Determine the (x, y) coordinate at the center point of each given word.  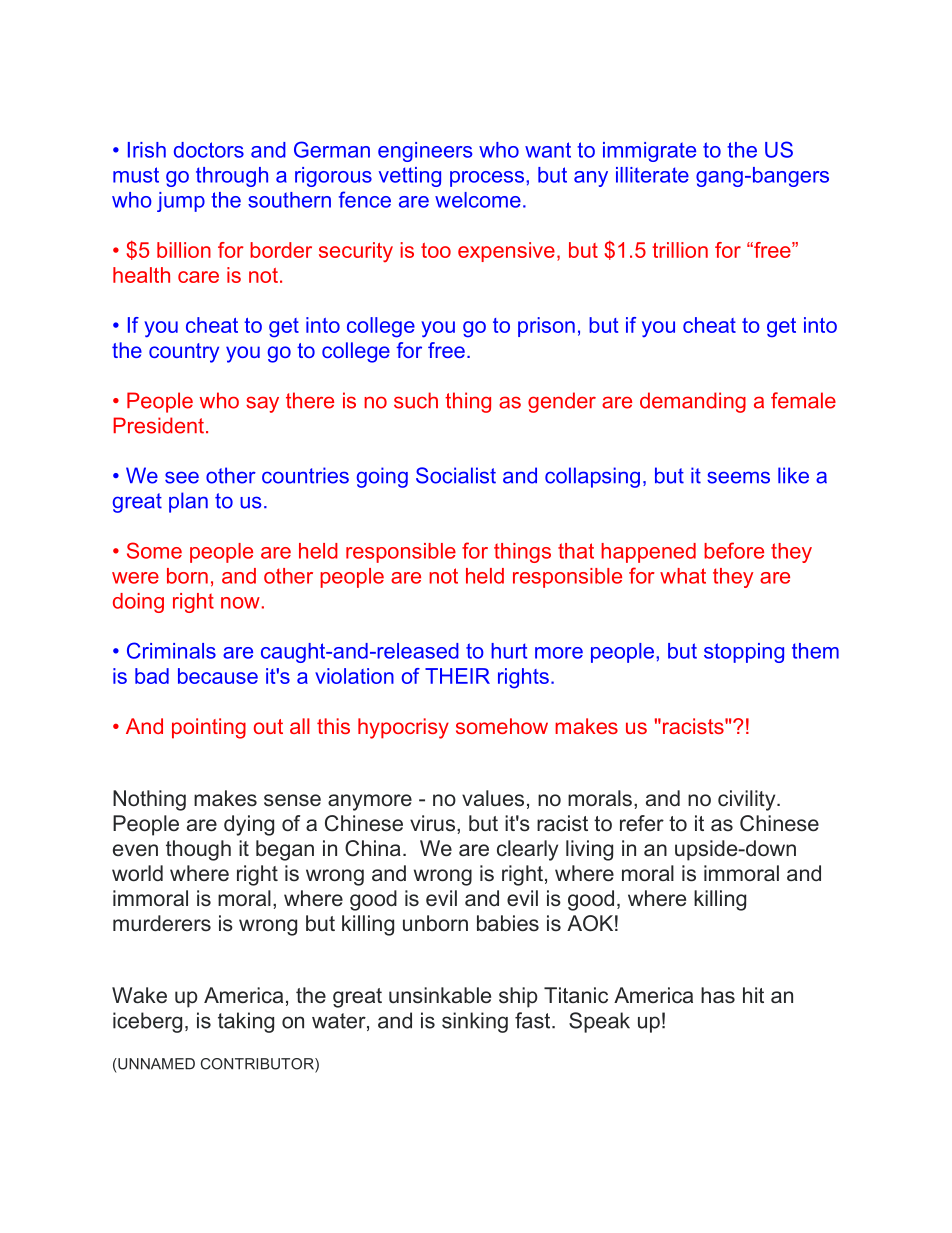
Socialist (456, 475)
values (493, 798)
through (232, 177)
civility (748, 800)
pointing (209, 728)
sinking (475, 1022)
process (488, 179)
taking (246, 1022)
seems (738, 477)
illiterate (652, 175)
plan (188, 502)
